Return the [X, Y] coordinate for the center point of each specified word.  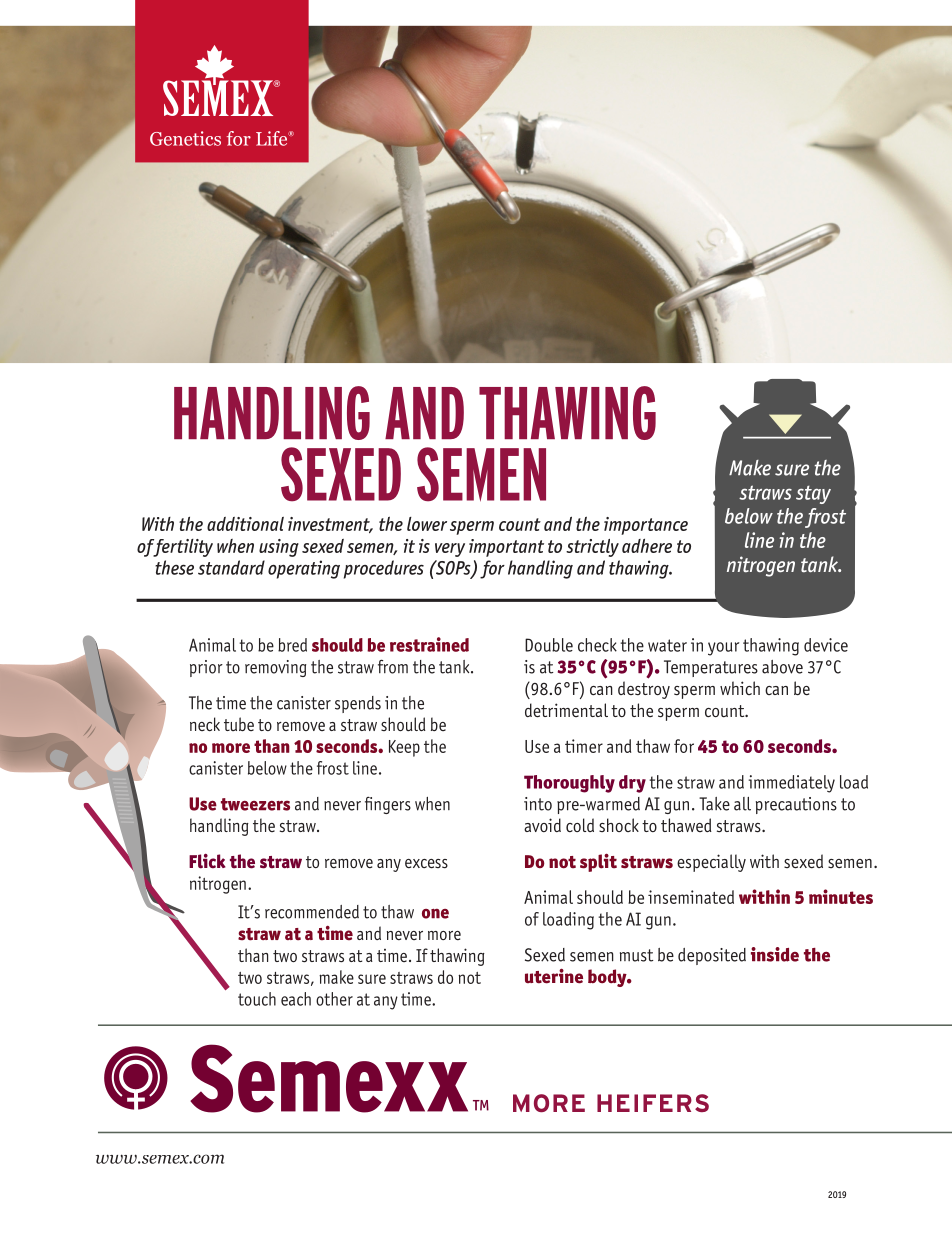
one [435, 914]
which [740, 688]
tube [239, 724]
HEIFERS [653, 1103]
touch [257, 999]
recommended [312, 912]
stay [813, 495]
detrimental [566, 710]
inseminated [691, 897]
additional [245, 524]
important [506, 548]
